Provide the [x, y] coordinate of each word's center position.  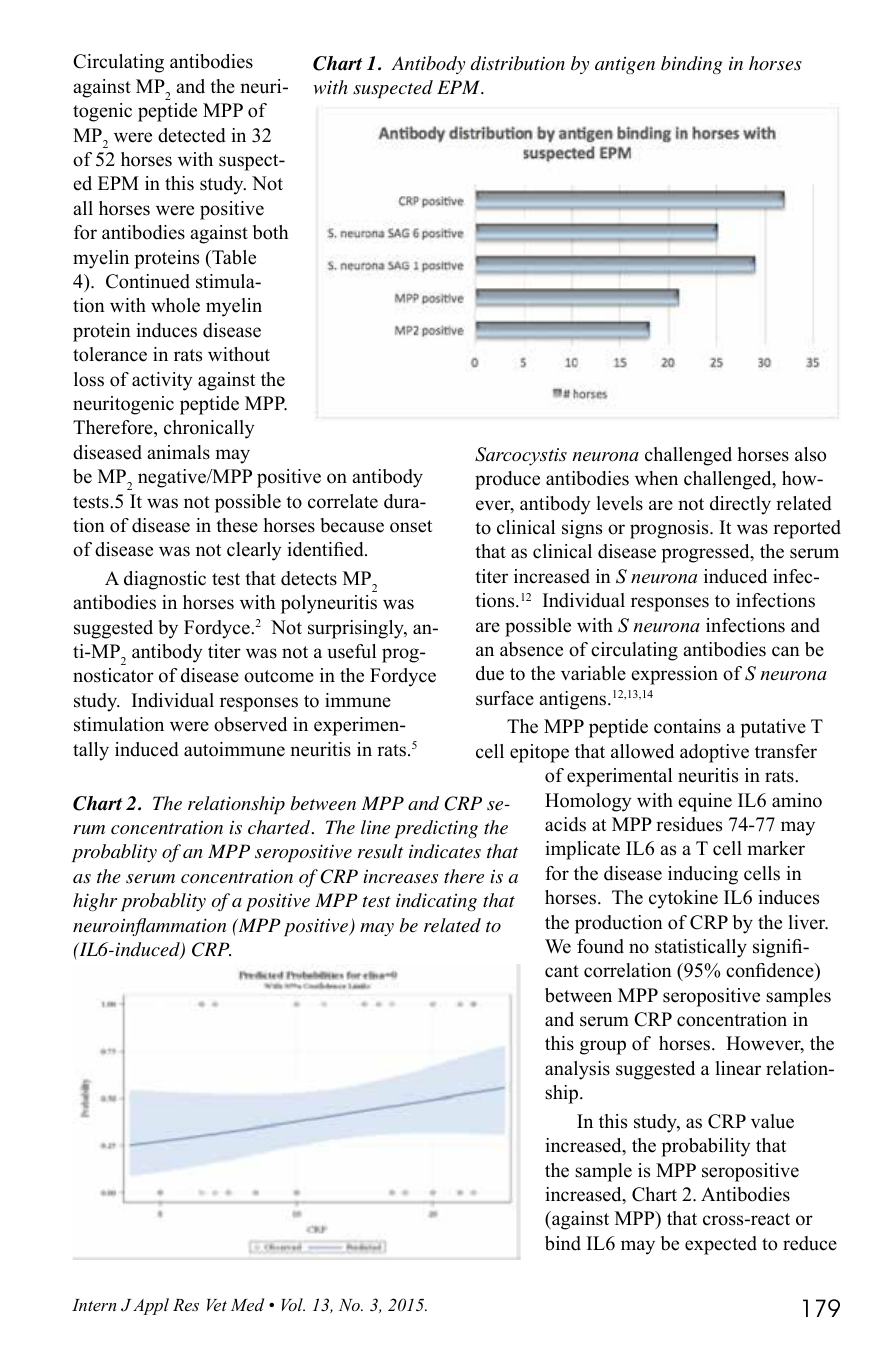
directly [740, 505]
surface [505, 698]
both [271, 232]
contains [687, 726]
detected [192, 135]
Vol [293, 1304]
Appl [151, 1306]
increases [400, 876]
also [810, 454]
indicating [436, 902]
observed [250, 724]
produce [507, 480]
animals [178, 452]
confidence [771, 972]
